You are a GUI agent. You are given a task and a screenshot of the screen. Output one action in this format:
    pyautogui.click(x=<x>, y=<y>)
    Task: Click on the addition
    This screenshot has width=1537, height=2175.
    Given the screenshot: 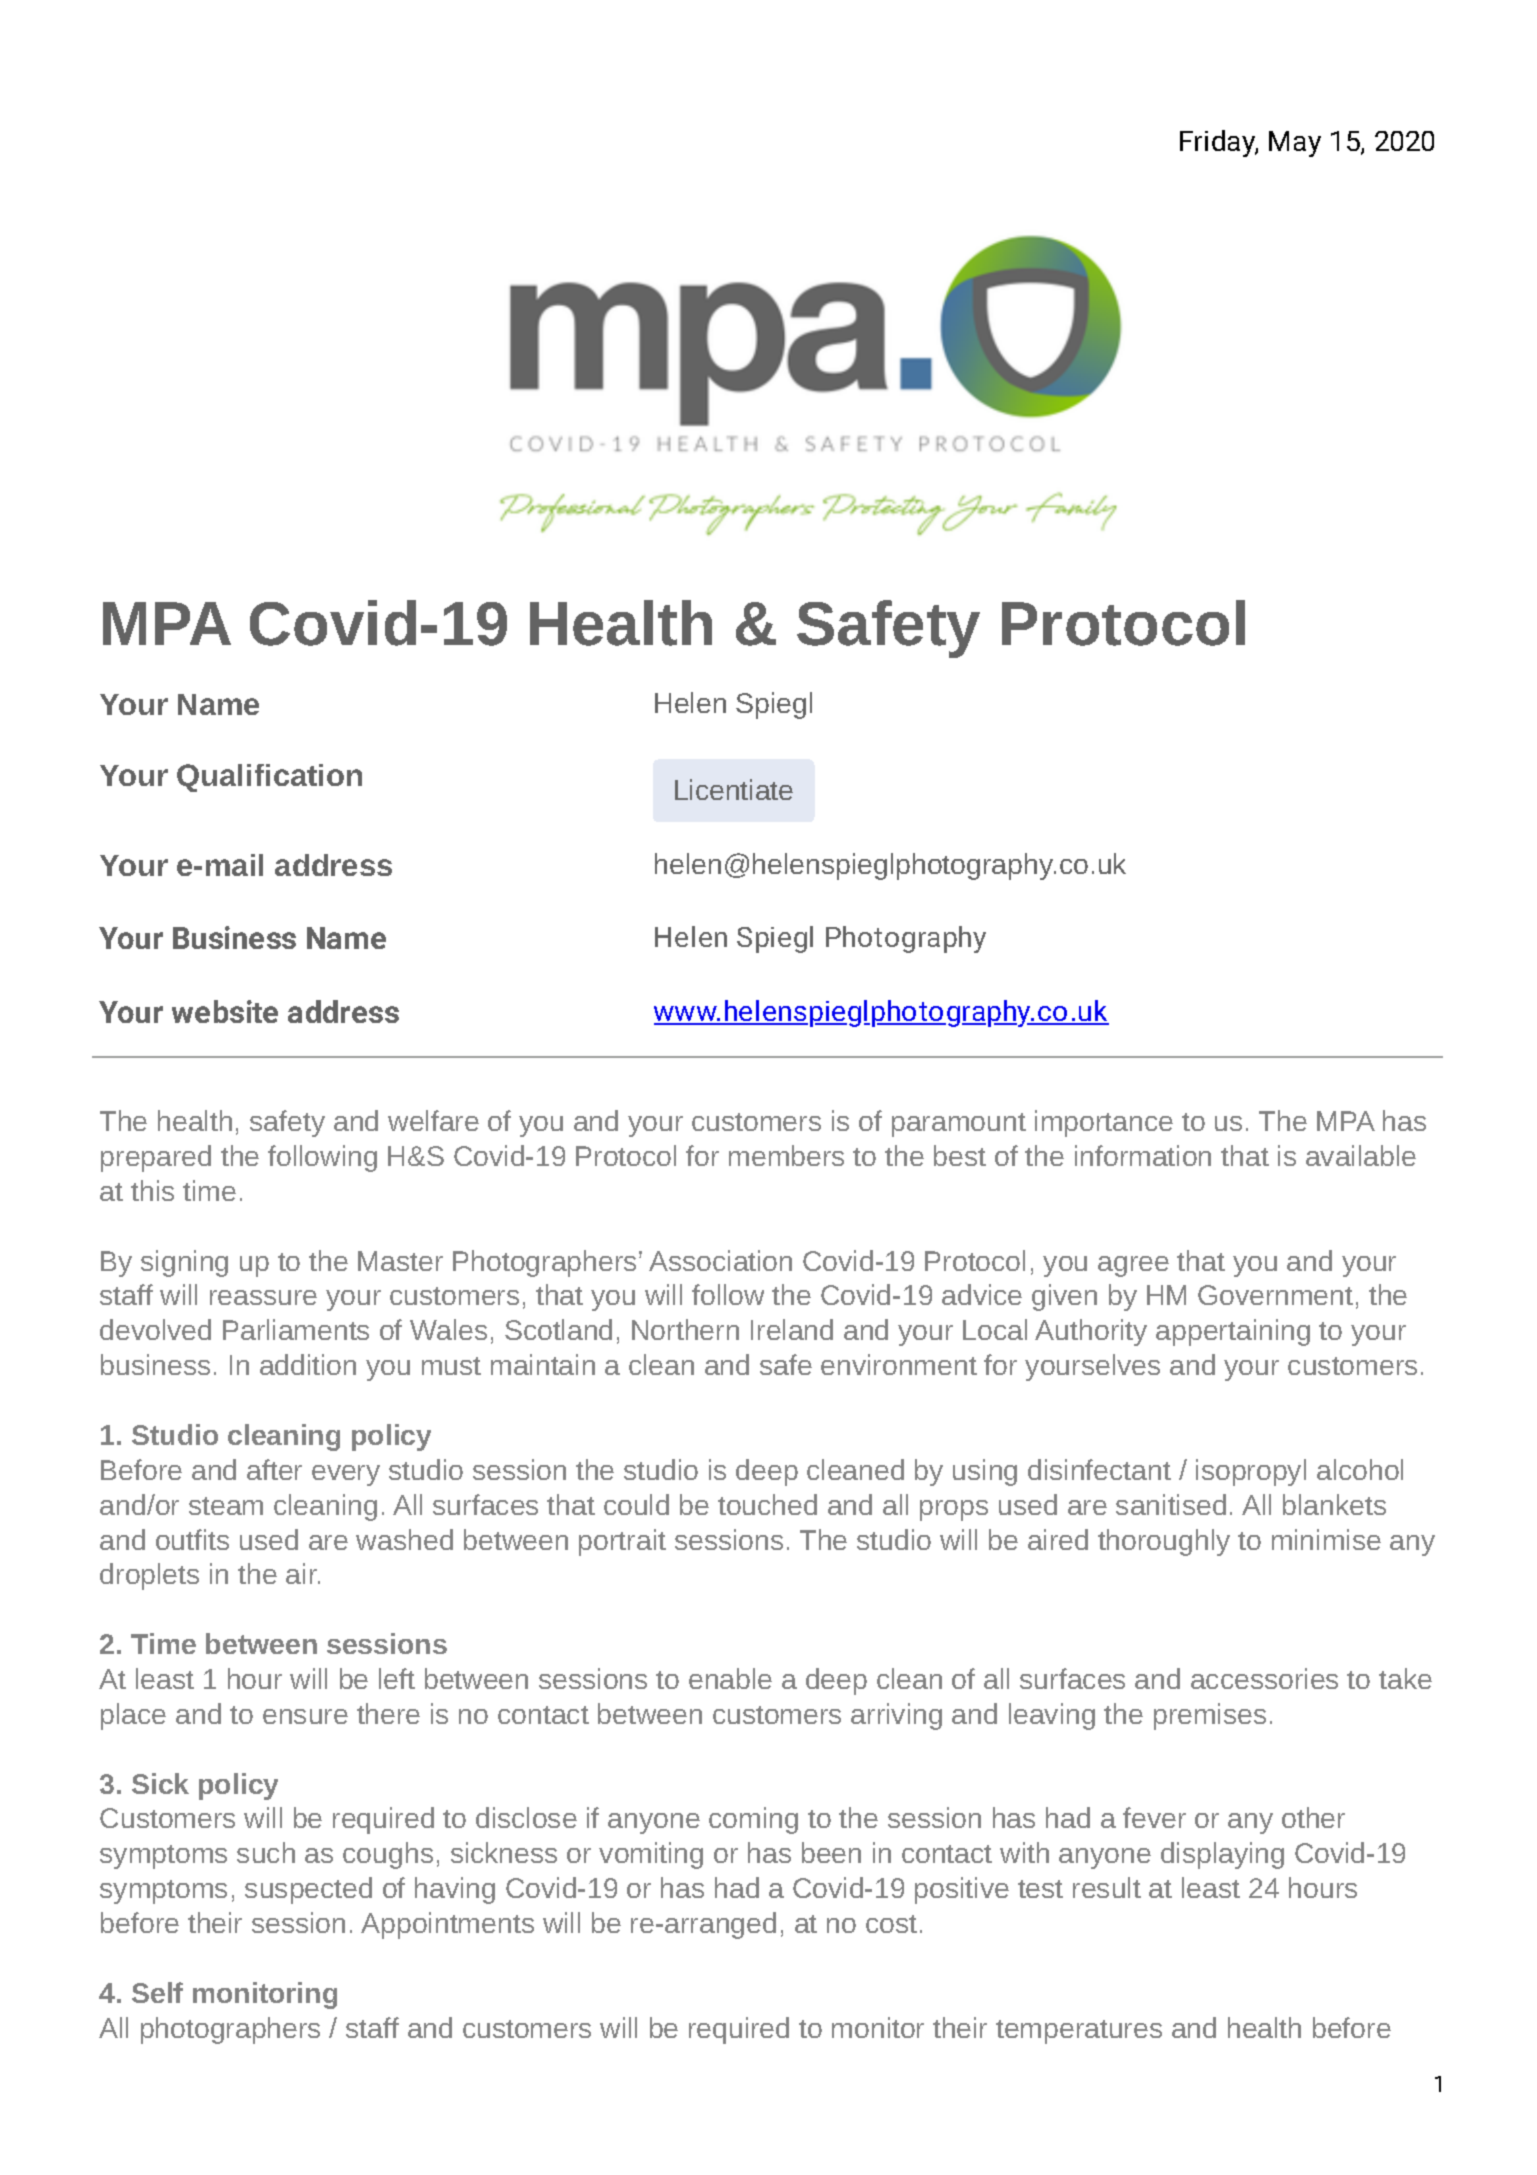 What is the action you would take?
    pyautogui.click(x=308, y=1364)
